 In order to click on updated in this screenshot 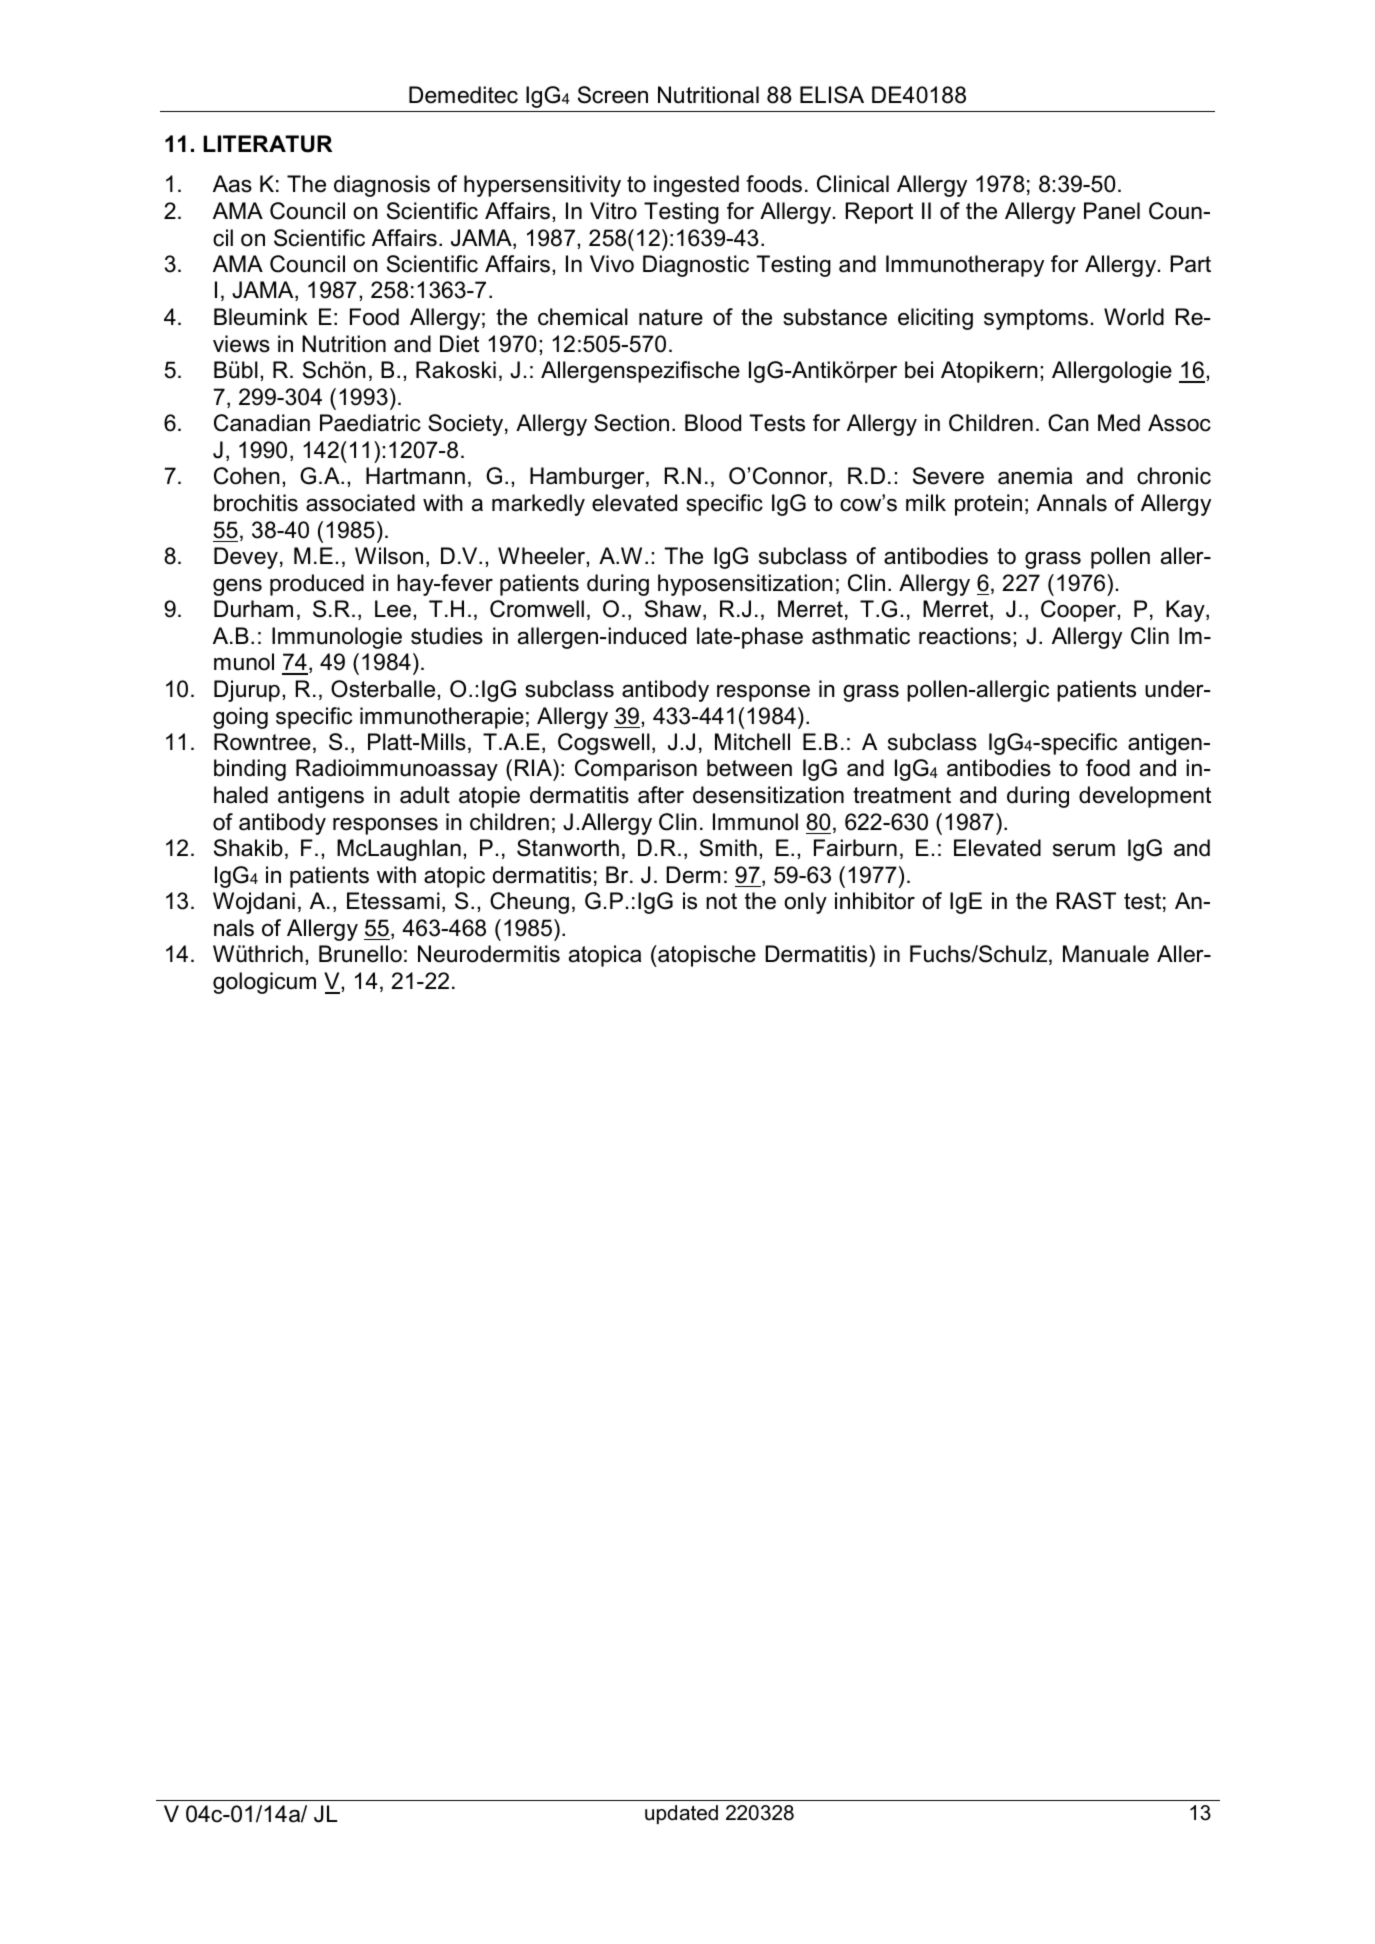, I will do `click(681, 1814)`.
